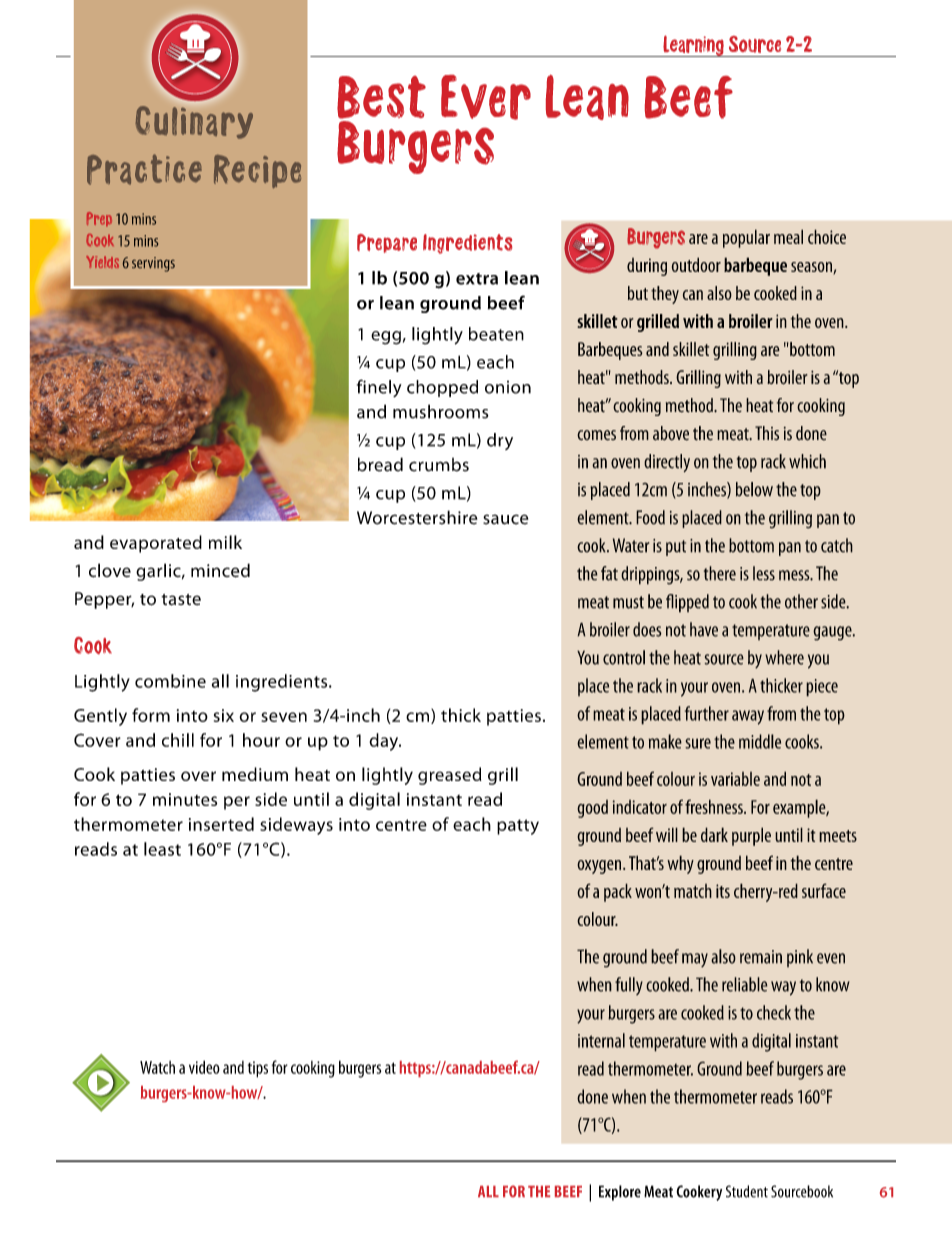  I want to click on minutes, so click(185, 799).
